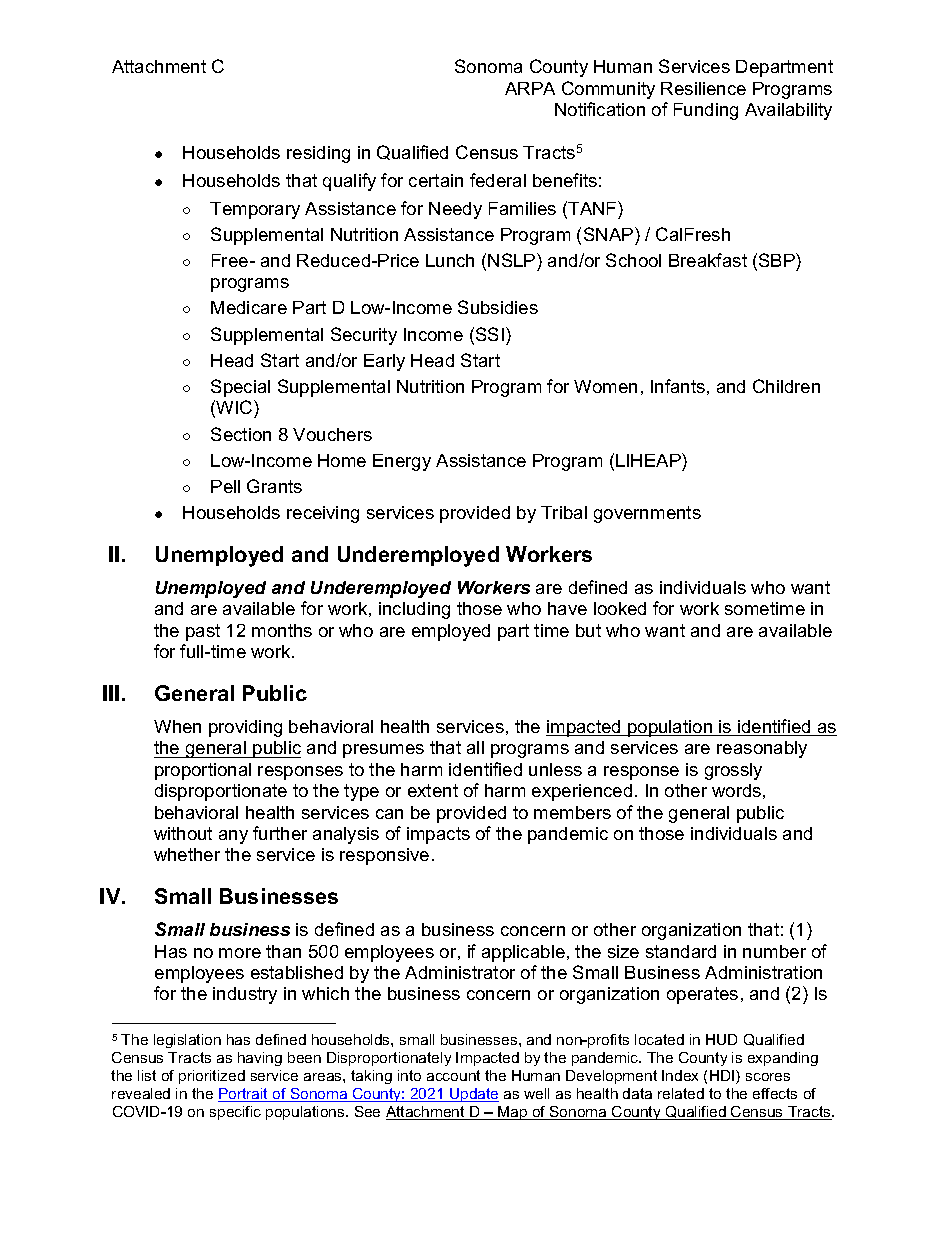 The image size is (952, 1233). What do you see at coordinates (240, 388) in the page?
I see `Special` at bounding box center [240, 388].
